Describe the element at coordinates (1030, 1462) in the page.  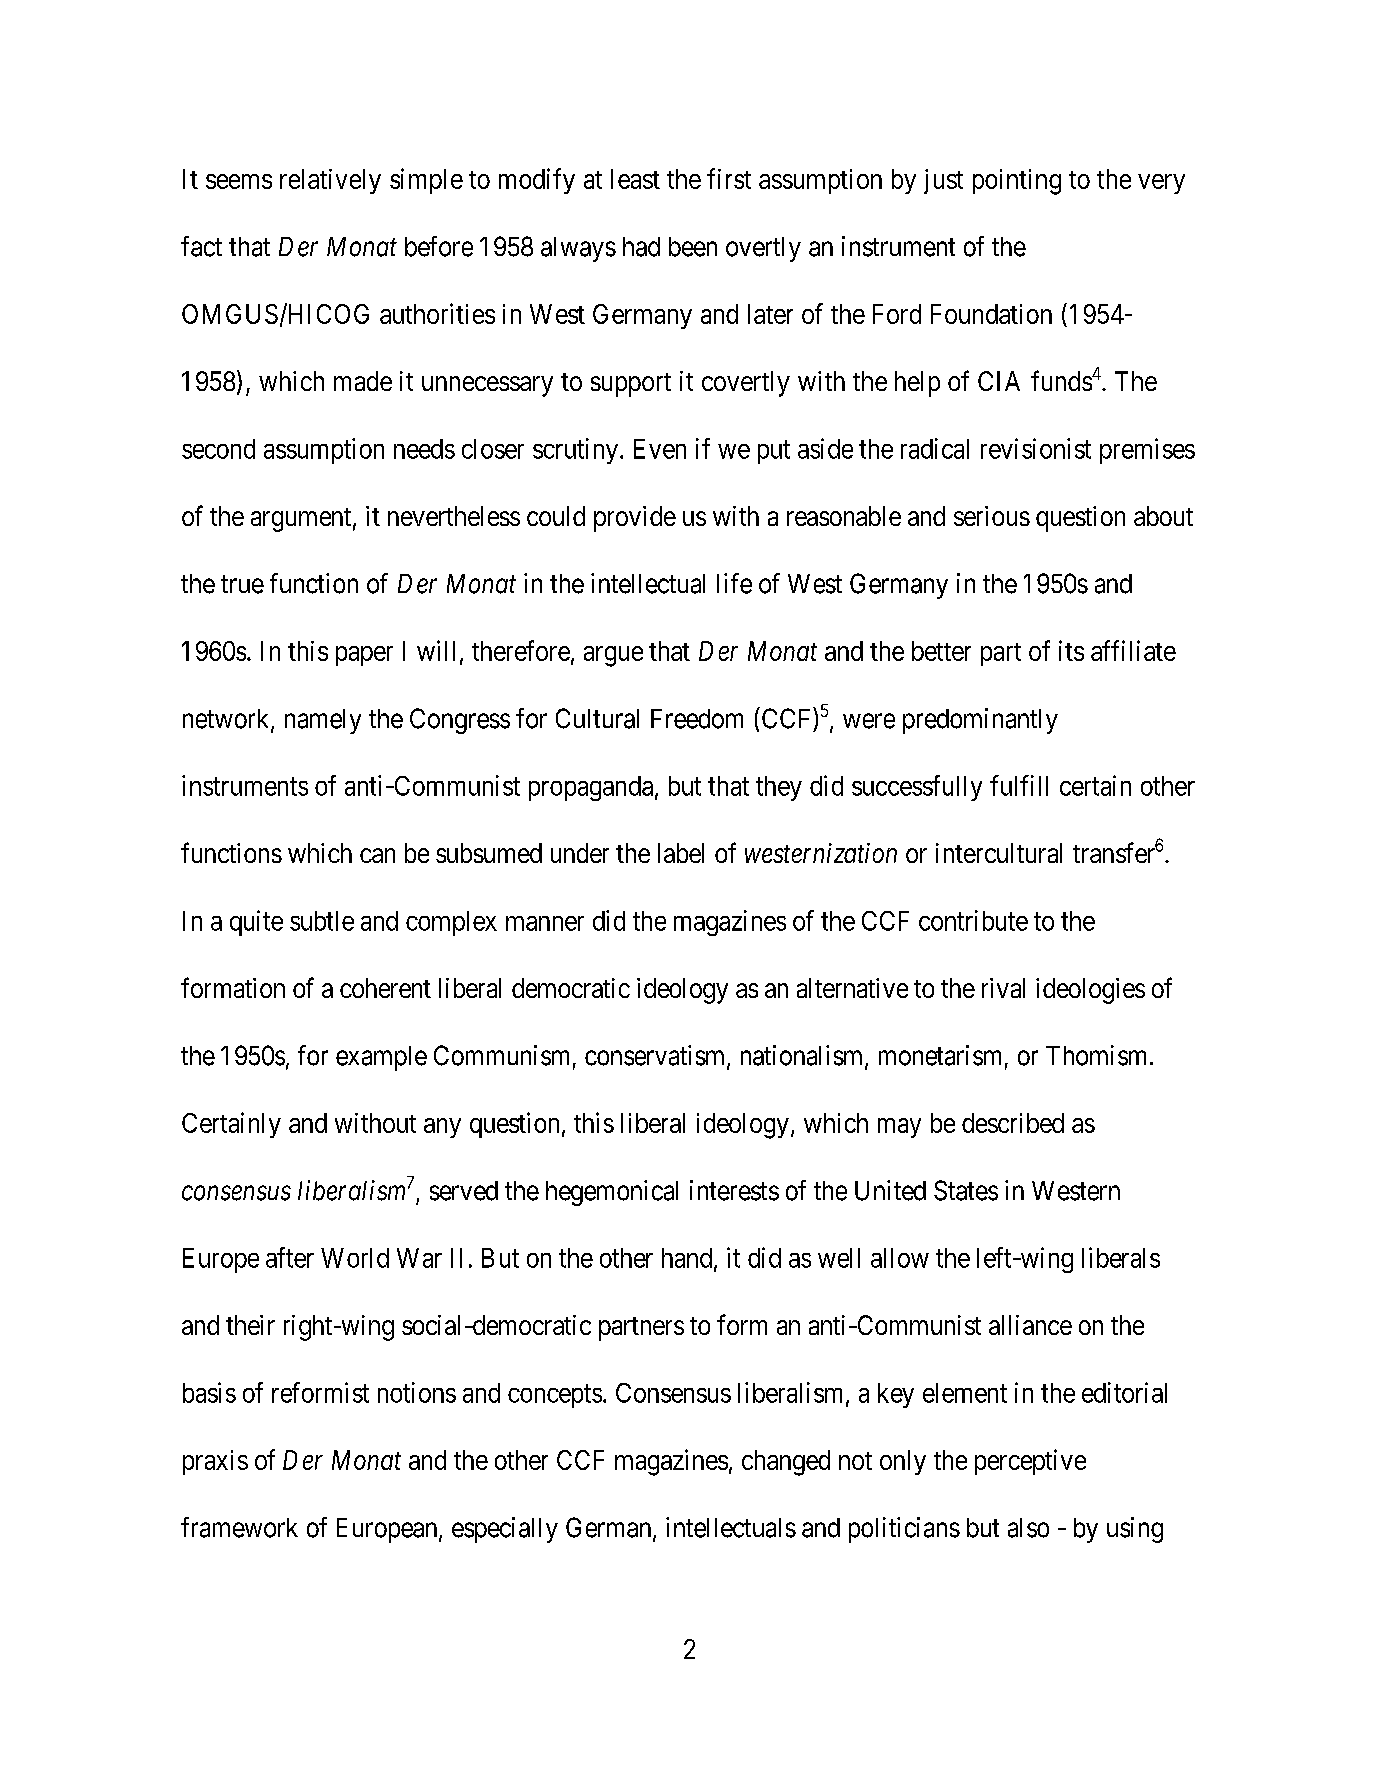
I see `perceptive` at that location.
